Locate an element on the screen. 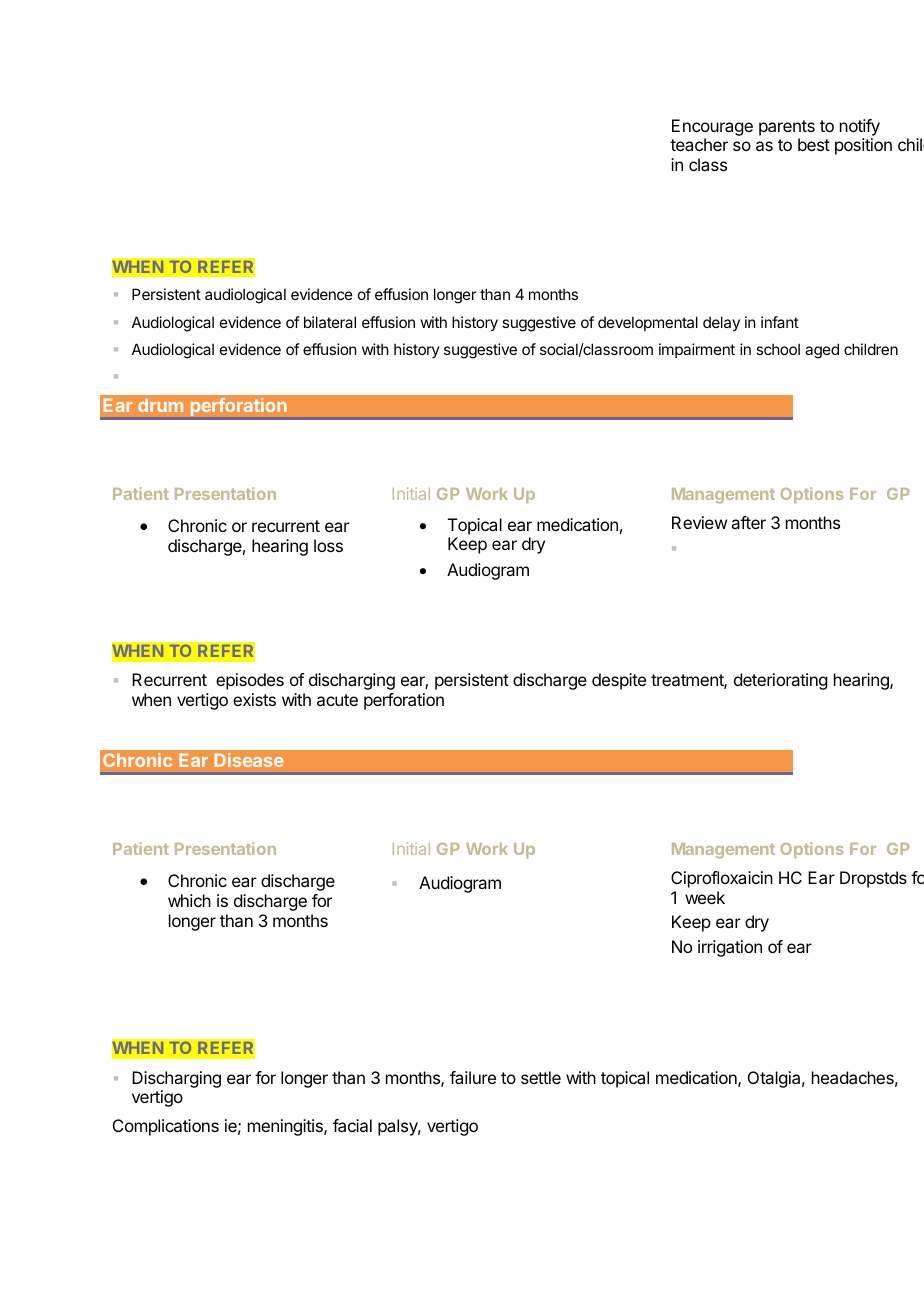 This screenshot has width=924, height=1308. settle is located at coordinates (541, 1077).
